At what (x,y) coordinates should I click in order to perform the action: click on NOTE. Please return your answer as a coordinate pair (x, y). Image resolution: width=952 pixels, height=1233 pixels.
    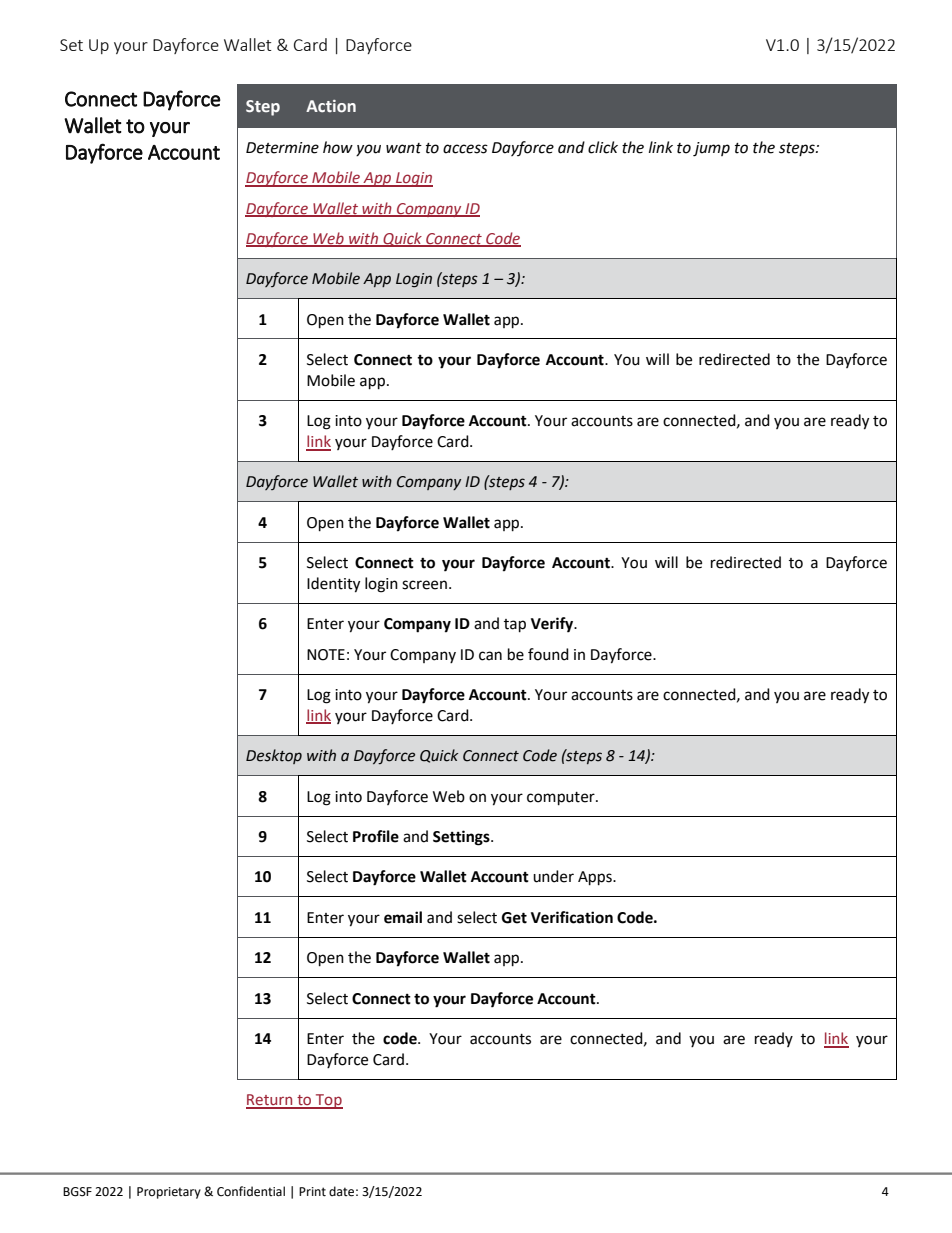
    Looking at the image, I should click on (326, 655).
